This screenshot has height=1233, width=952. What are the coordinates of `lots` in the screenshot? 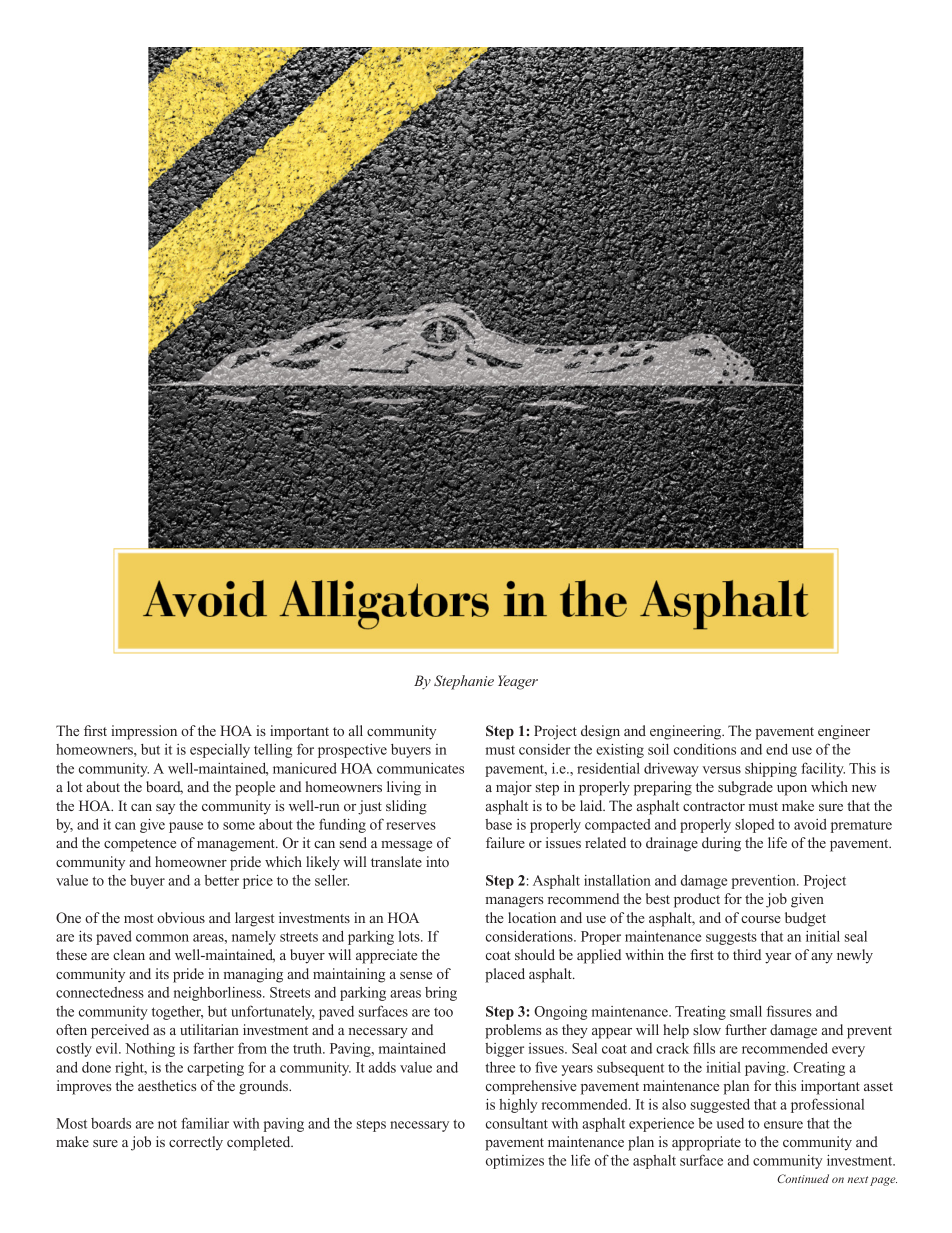 It's located at (410, 936).
